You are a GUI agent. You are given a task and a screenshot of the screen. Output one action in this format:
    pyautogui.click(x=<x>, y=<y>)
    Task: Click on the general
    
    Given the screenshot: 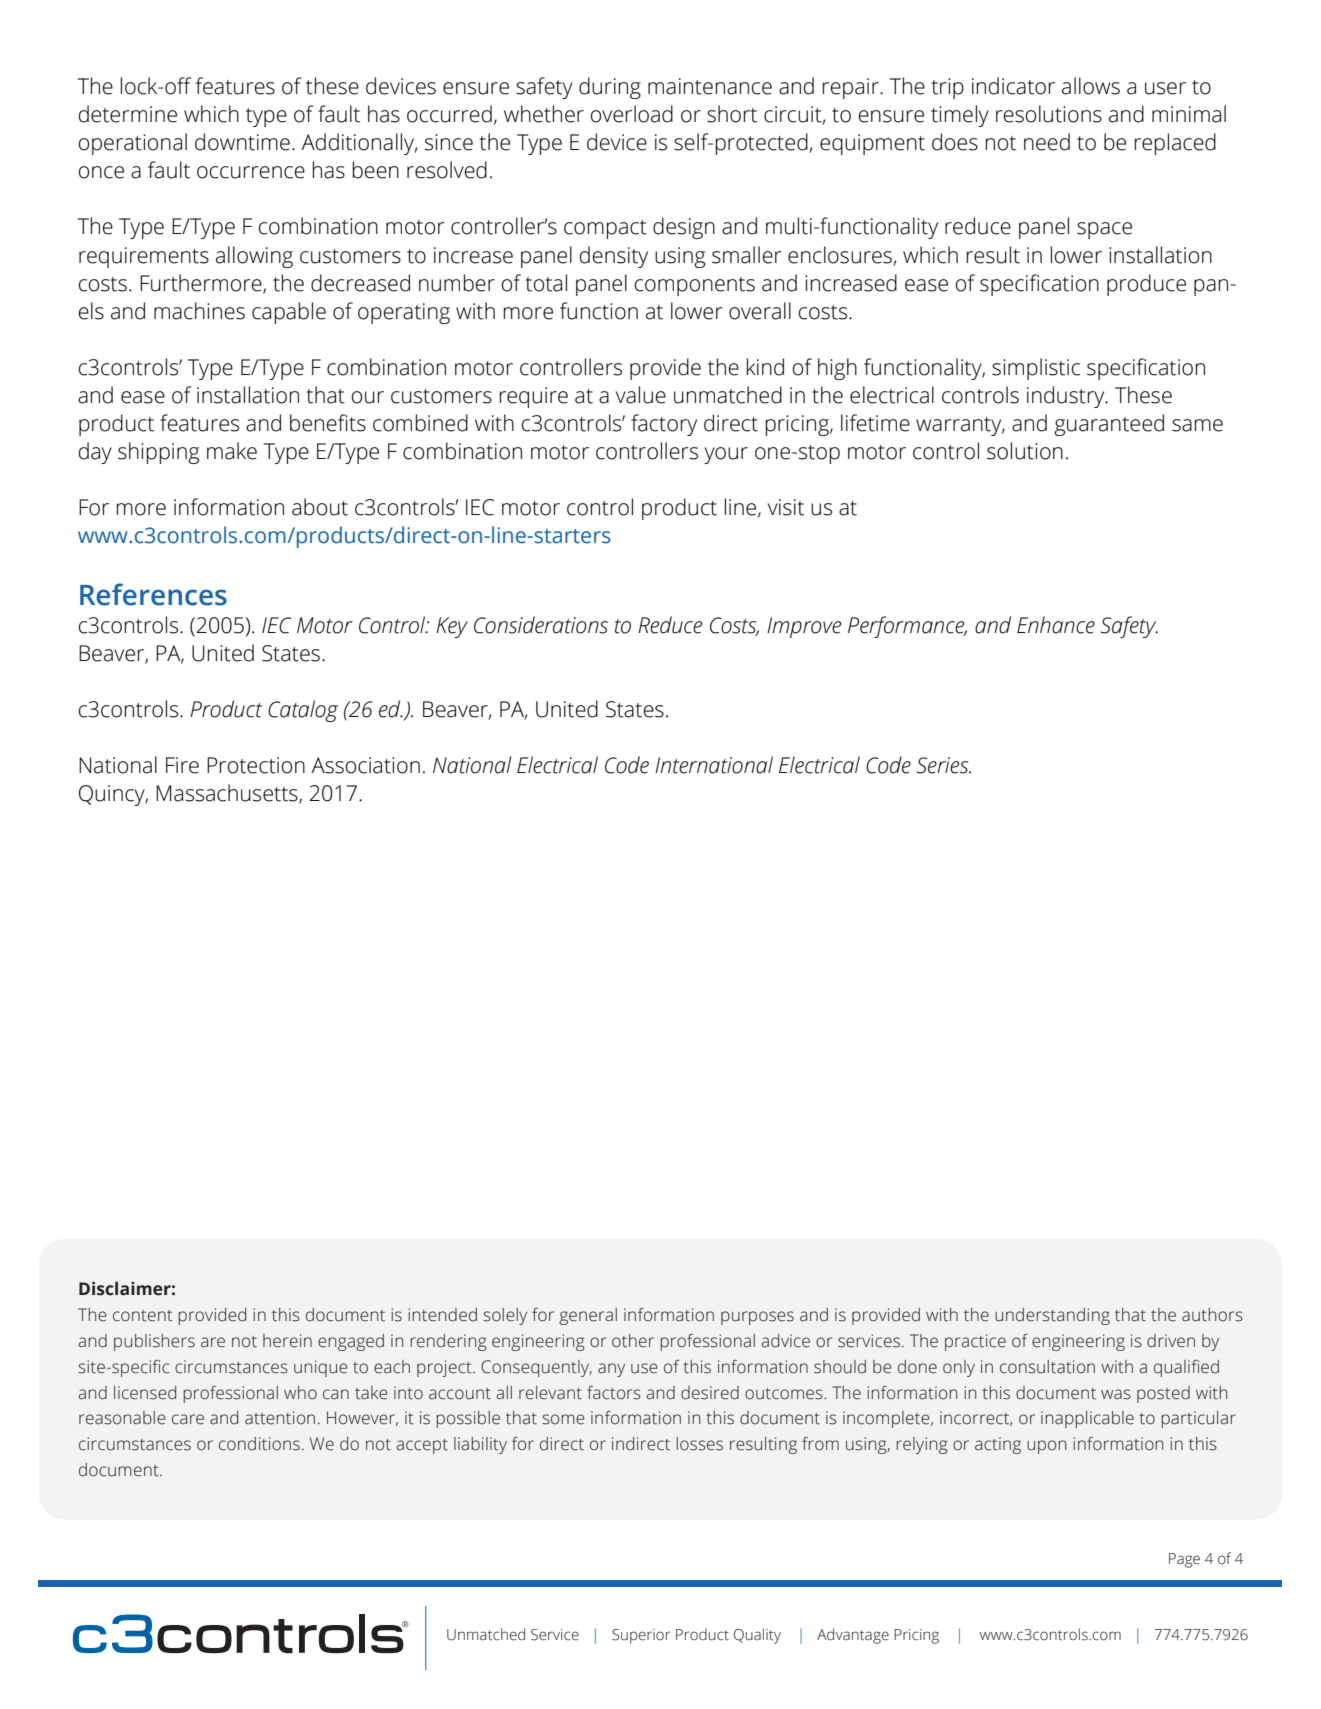 What is the action you would take?
    pyautogui.click(x=588, y=1316)
